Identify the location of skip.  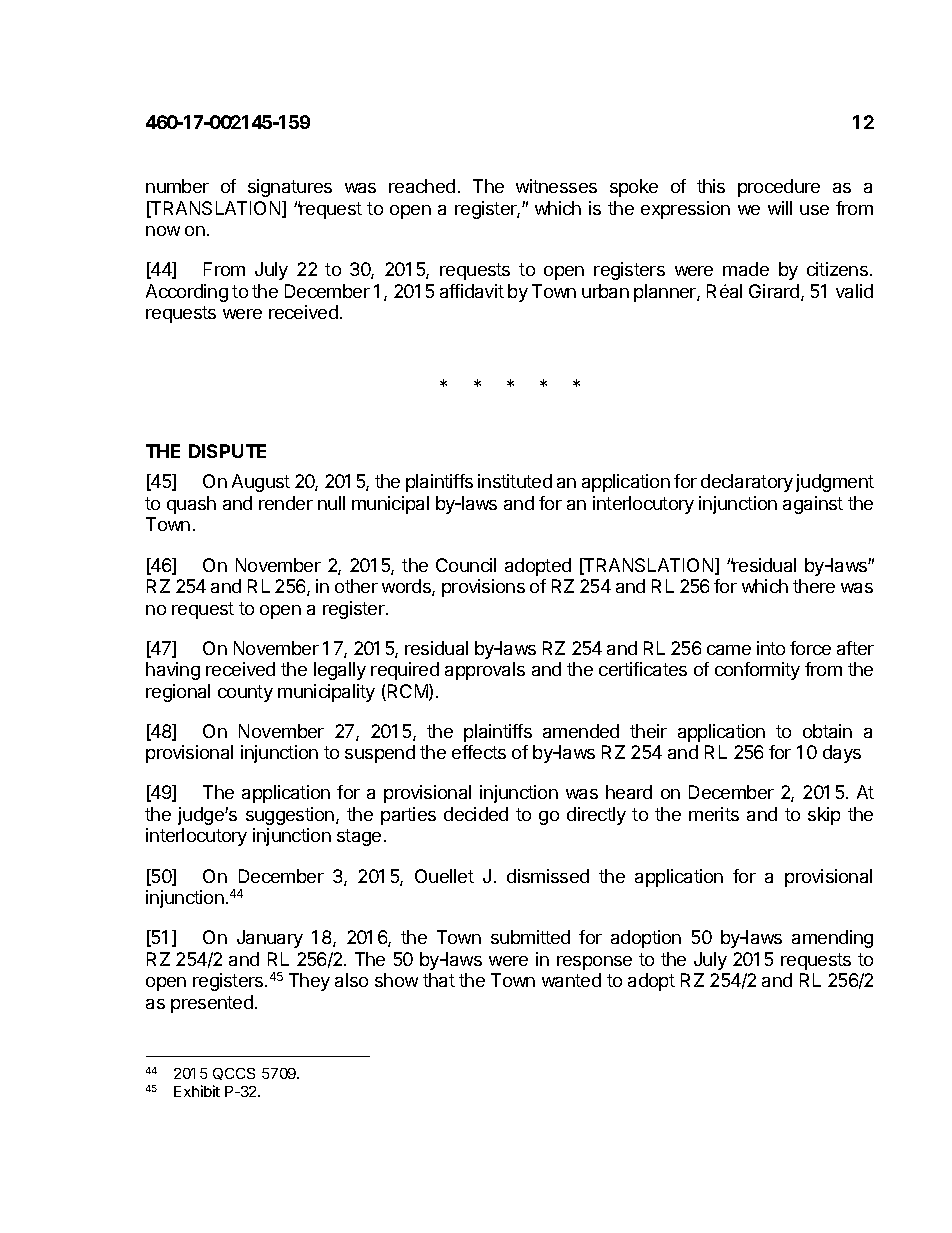
(824, 816).
